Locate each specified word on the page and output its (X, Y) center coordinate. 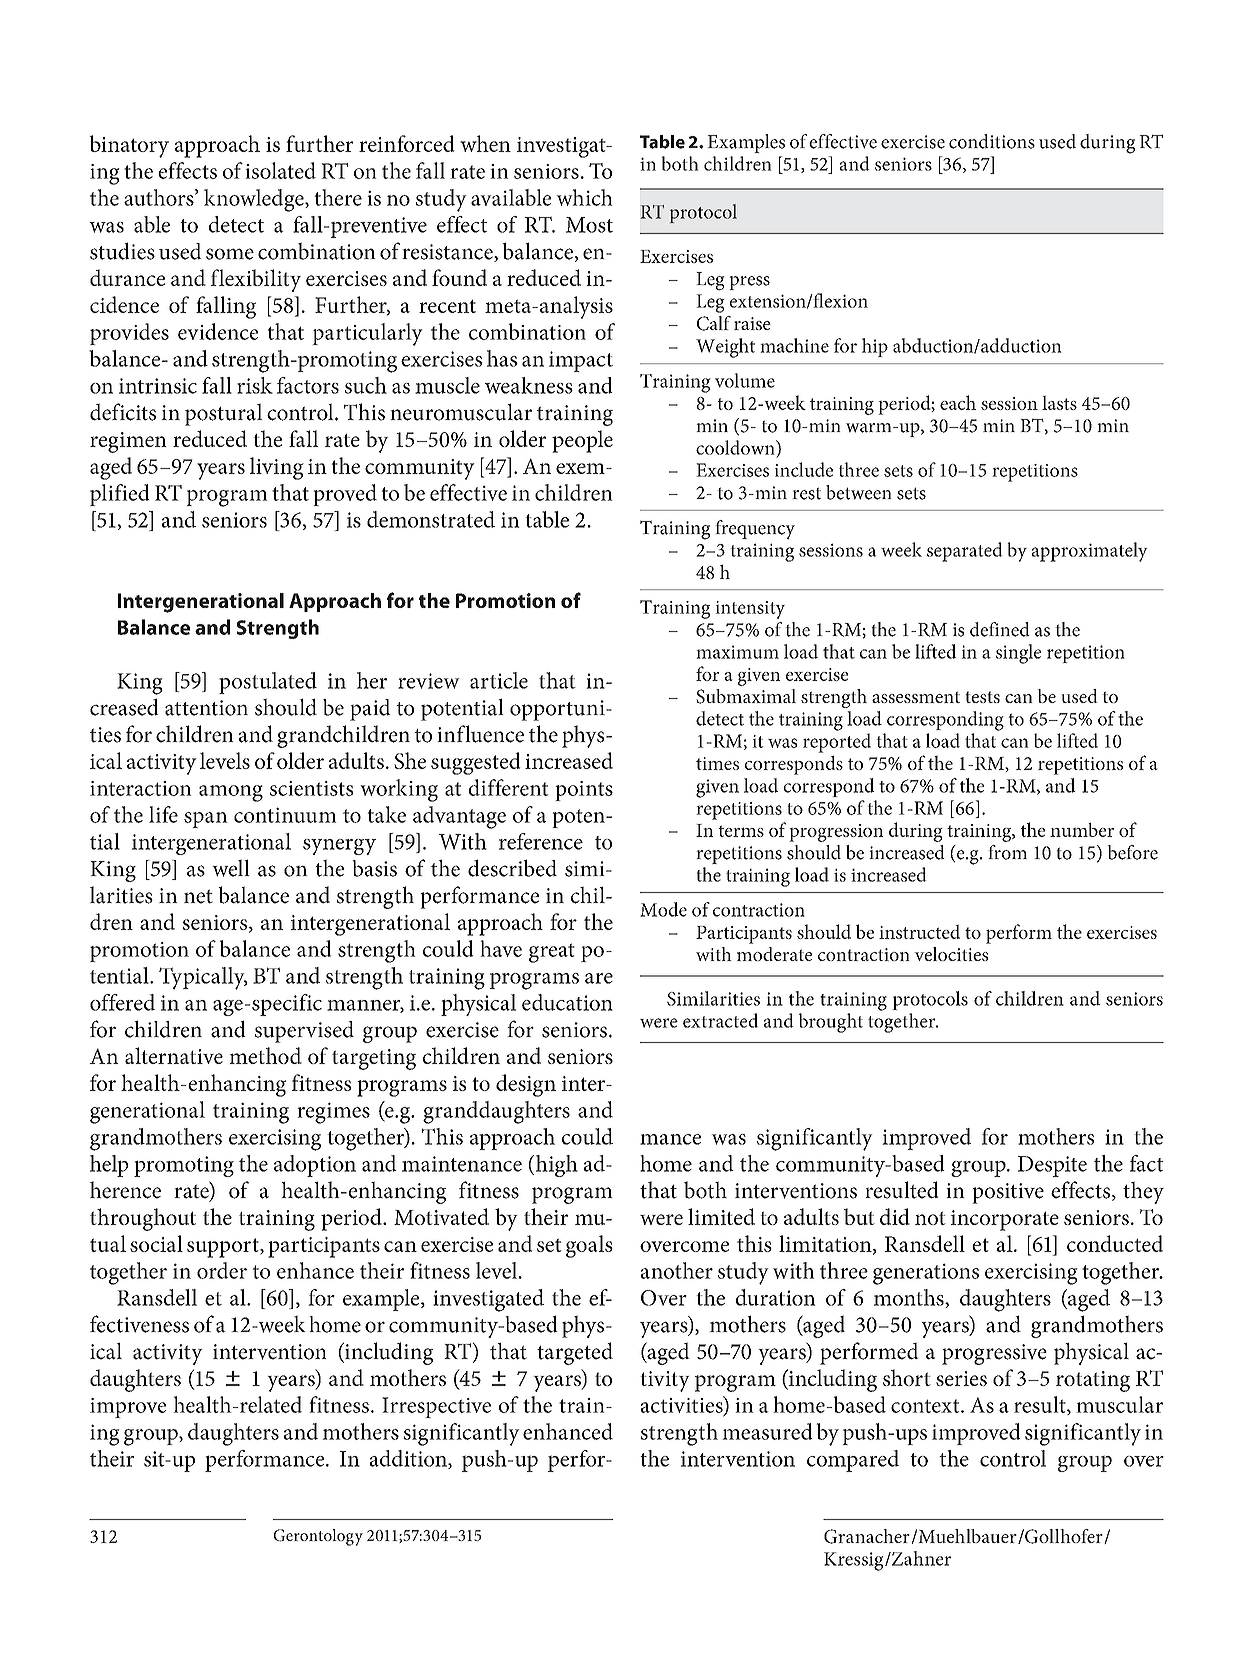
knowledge (255, 200)
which (584, 197)
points (584, 791)
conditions (992, 141)
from (1007, 852)
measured (767, 1431)
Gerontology (318, 1537)
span (206, 820)
